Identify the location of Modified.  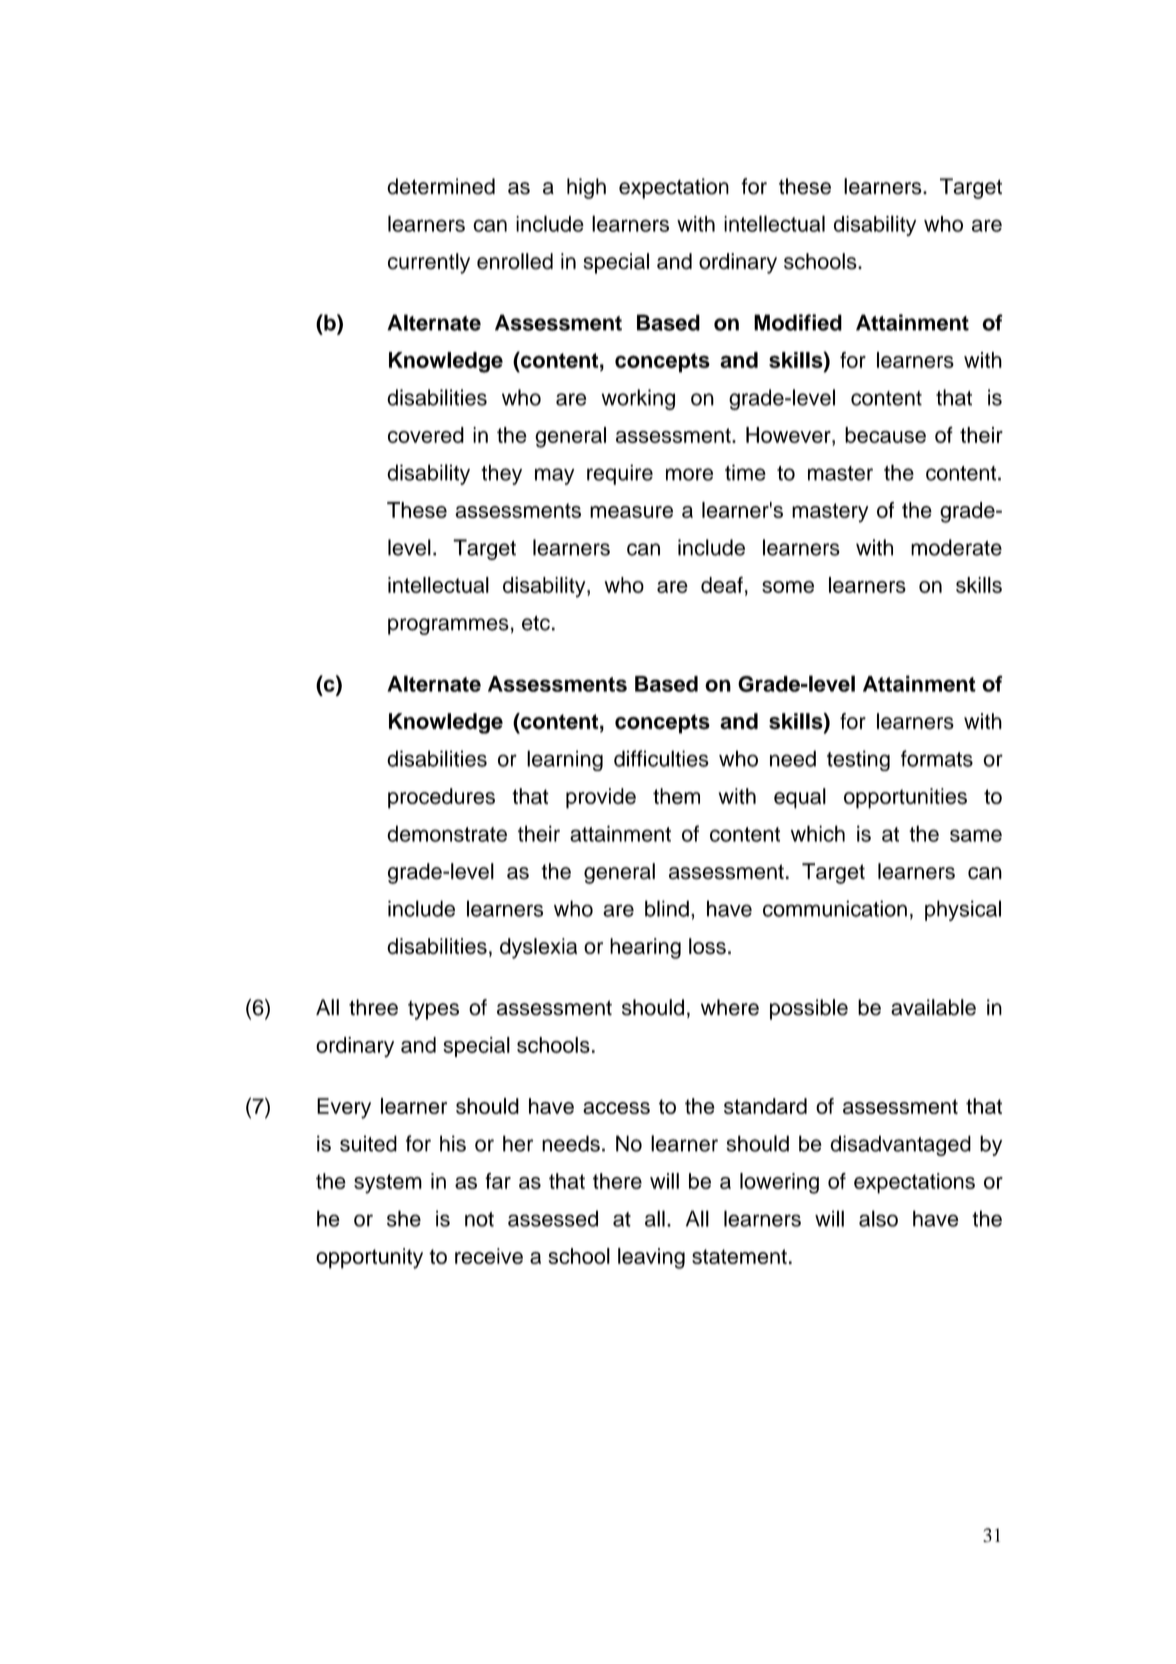
(798, 322).
